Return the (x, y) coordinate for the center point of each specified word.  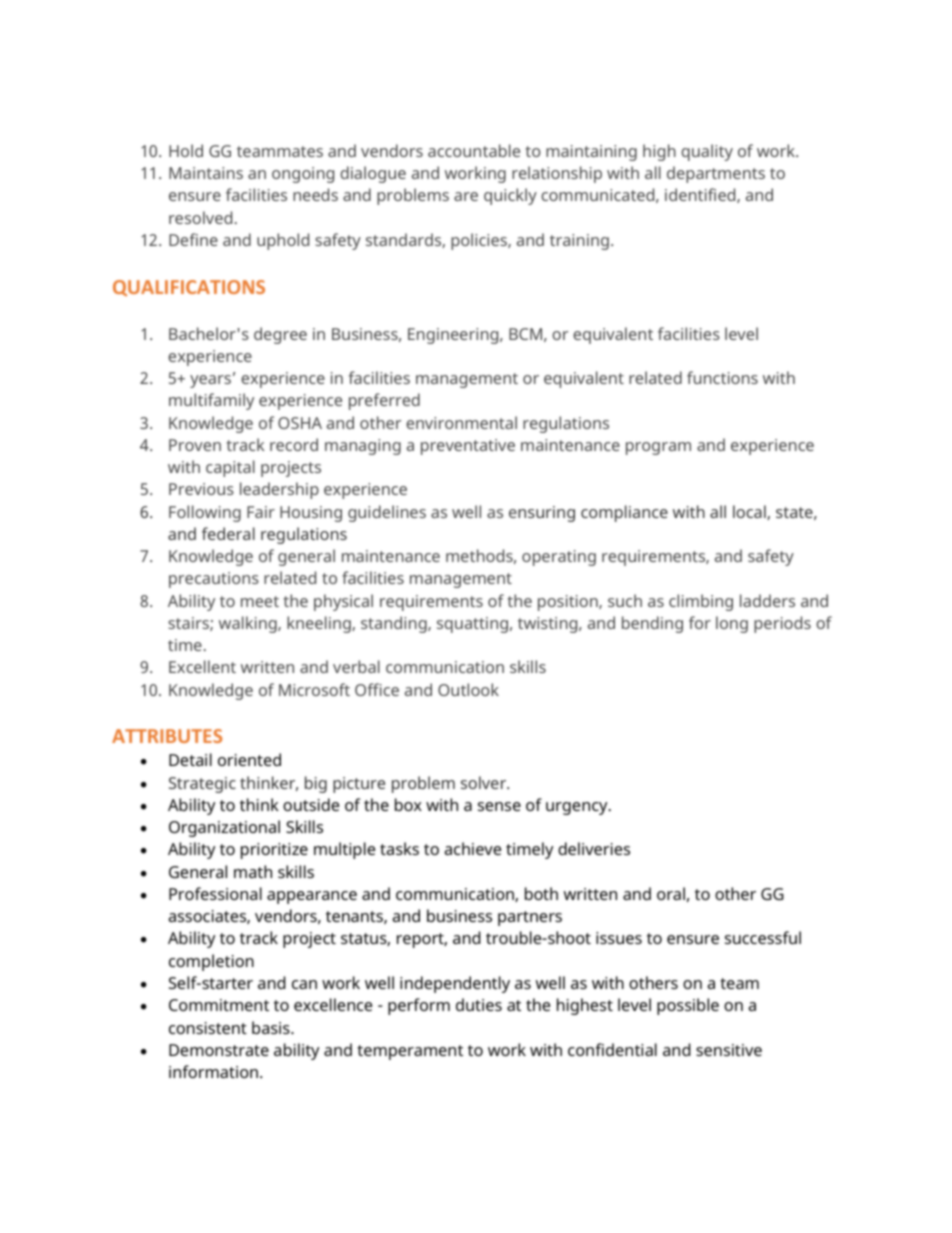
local (750, 512)
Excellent (202, 666)
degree (280, 335)
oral (671, 893)
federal (228, 533)
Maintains (206, 173)
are (466, 196)
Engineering (454, 336)
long (732, 624)
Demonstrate (219, 1050)
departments (716, 174)
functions (722, 377)
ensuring (542, 514)
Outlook (468, 689)
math (253, 871)
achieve (472, 848)
